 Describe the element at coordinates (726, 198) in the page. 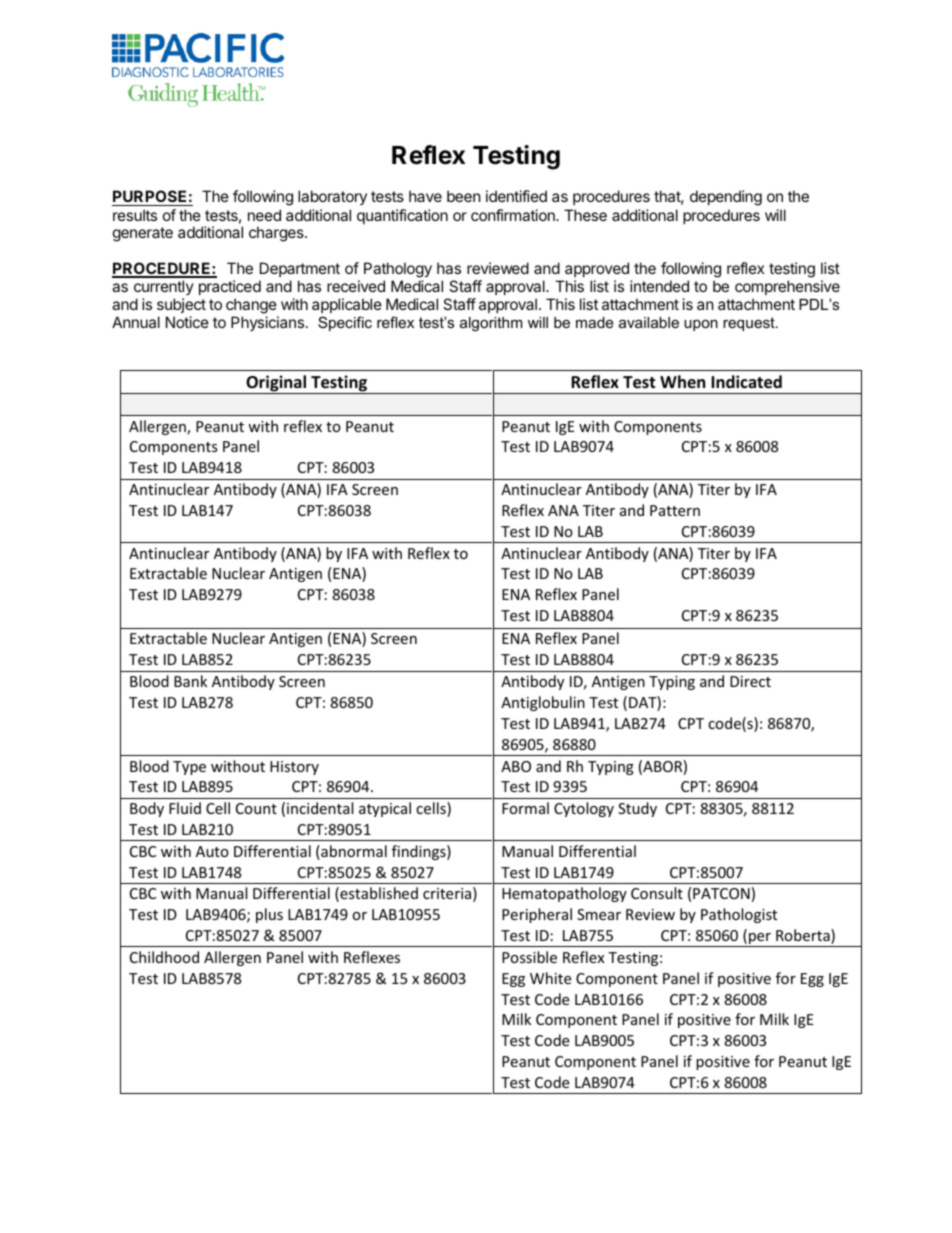

I see `depending` at that location.
